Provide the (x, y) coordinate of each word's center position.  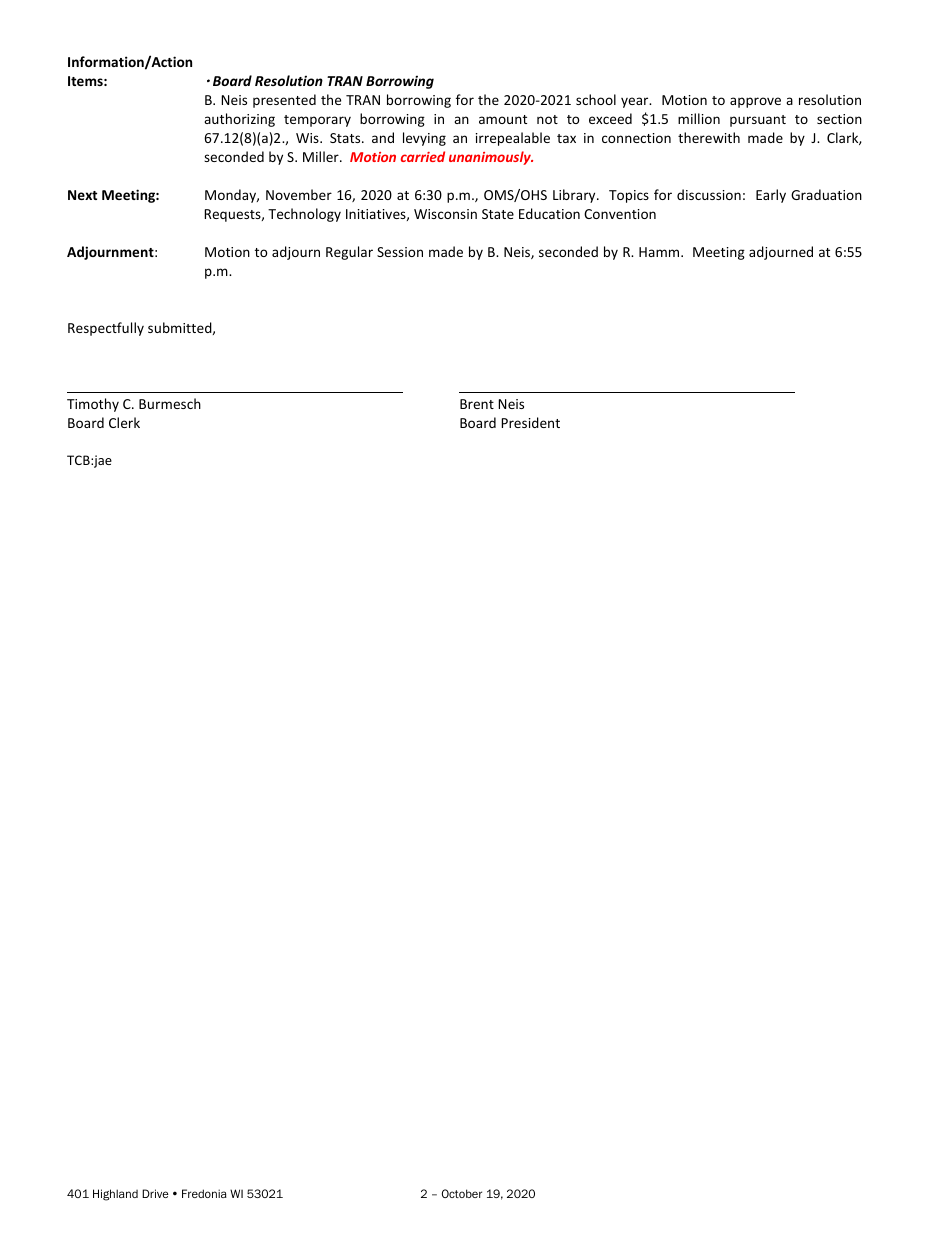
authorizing (239, 120)
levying (424, 139)
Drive (155, 1193)
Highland (115, 1195)
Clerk (124, 422)
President (530, 422)
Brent (477, 404)
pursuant (758, 121)
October (462, 1193)
